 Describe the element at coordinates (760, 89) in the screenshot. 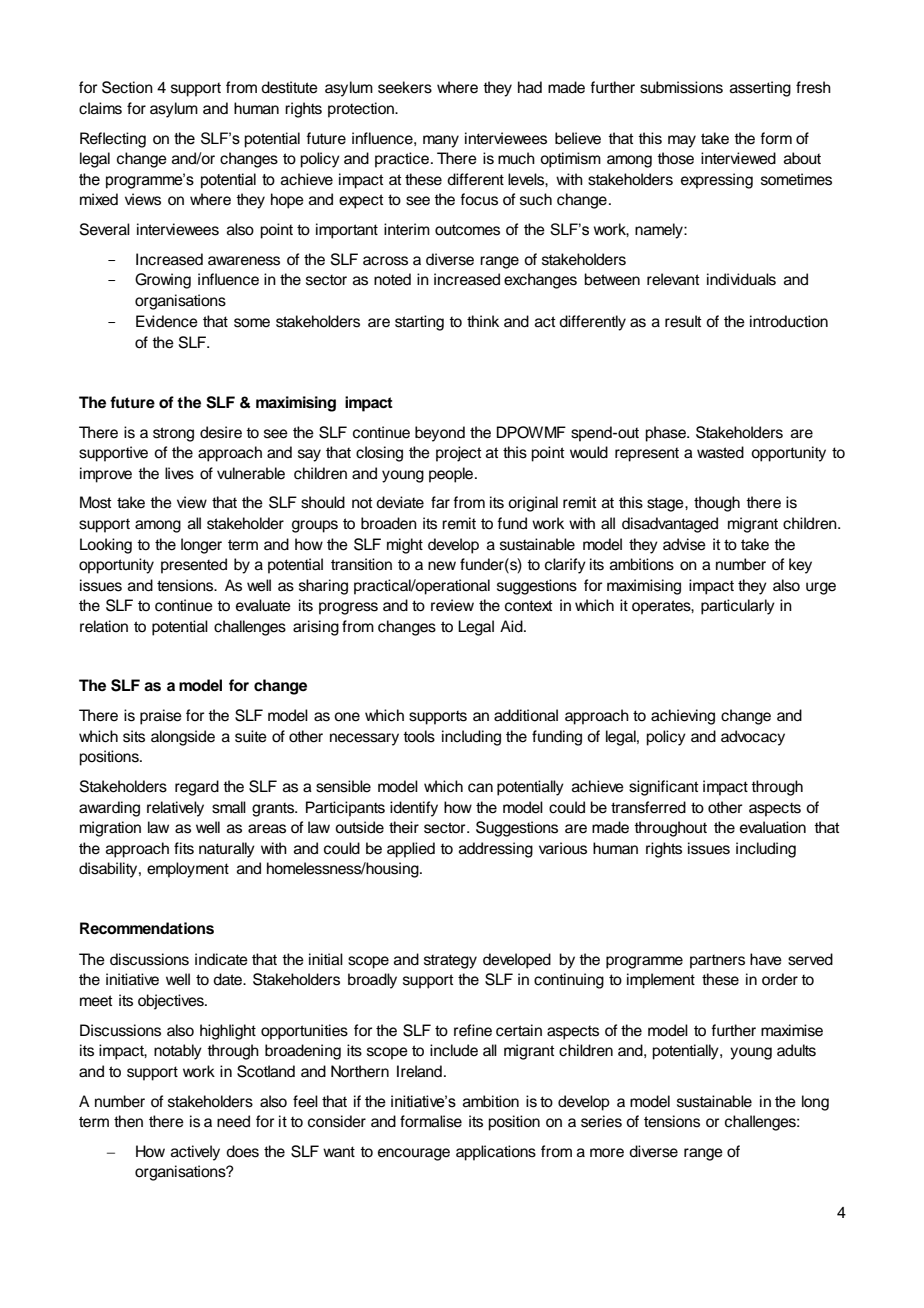

I see `asserting` at that location.
